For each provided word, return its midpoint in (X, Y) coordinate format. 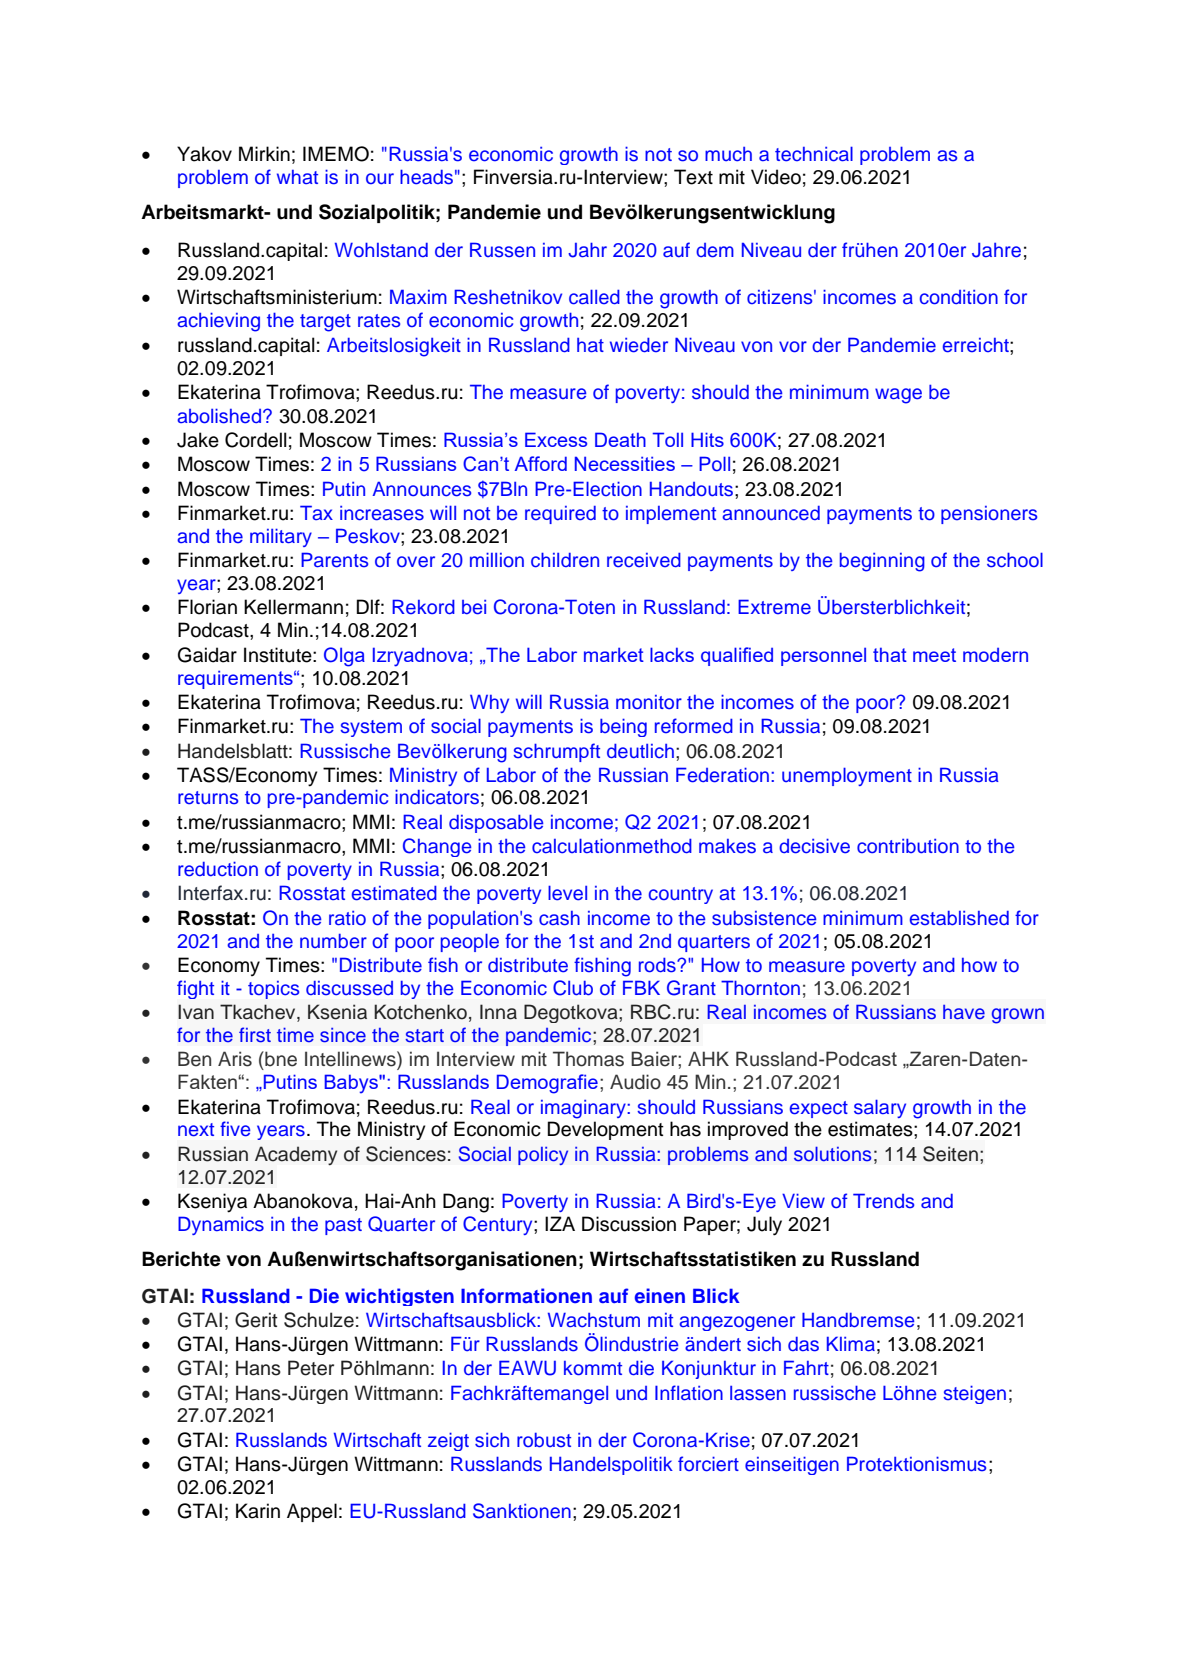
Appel (312, 1512)
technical (814, 154)
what (297, 177)
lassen (758, 1393)
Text (693, 177)
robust (544, 1440)
